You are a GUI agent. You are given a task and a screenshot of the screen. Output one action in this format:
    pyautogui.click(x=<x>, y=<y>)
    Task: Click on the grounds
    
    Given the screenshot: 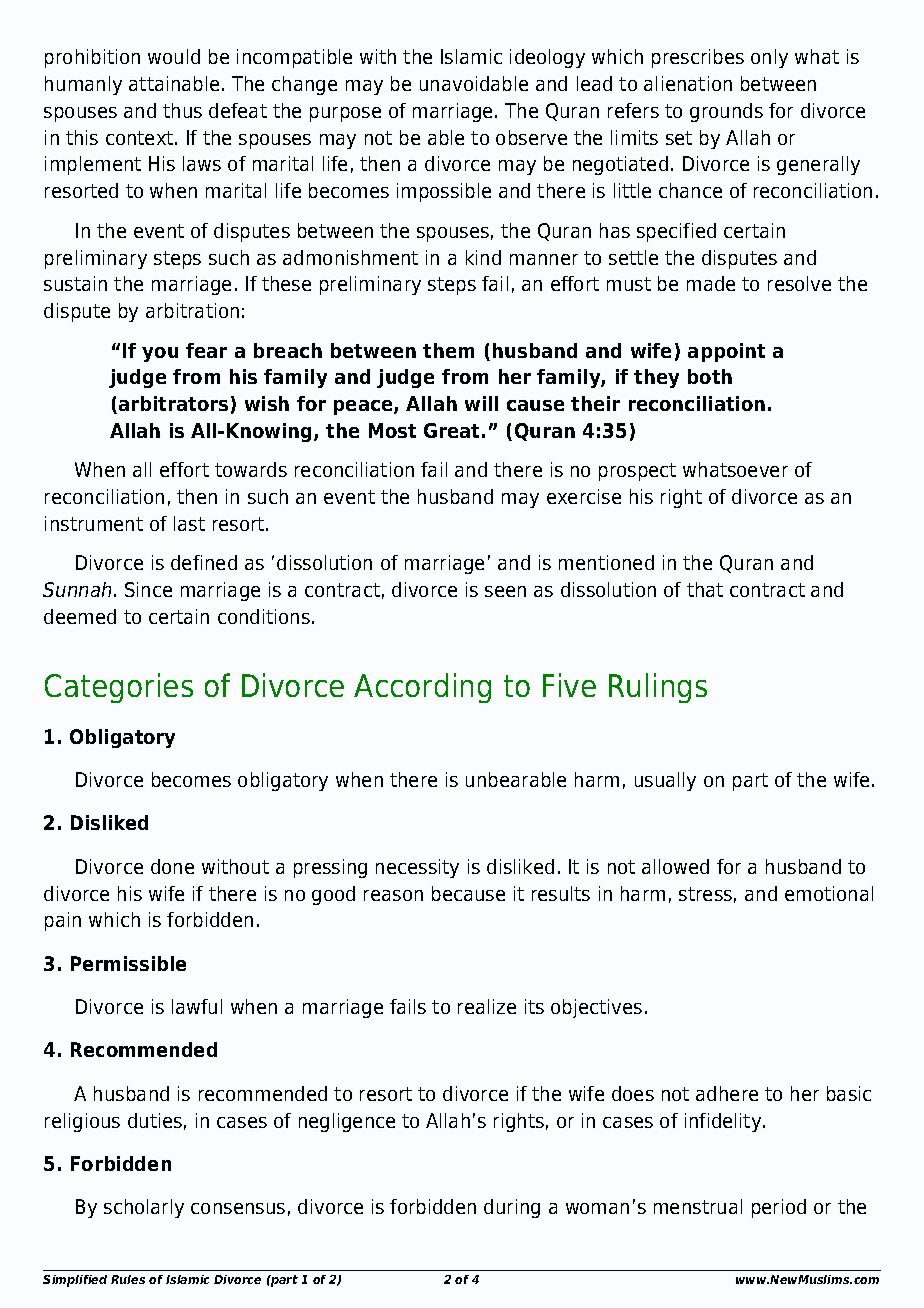 What is the action you would take?
    pyautogui.click(x=726, y=112)
